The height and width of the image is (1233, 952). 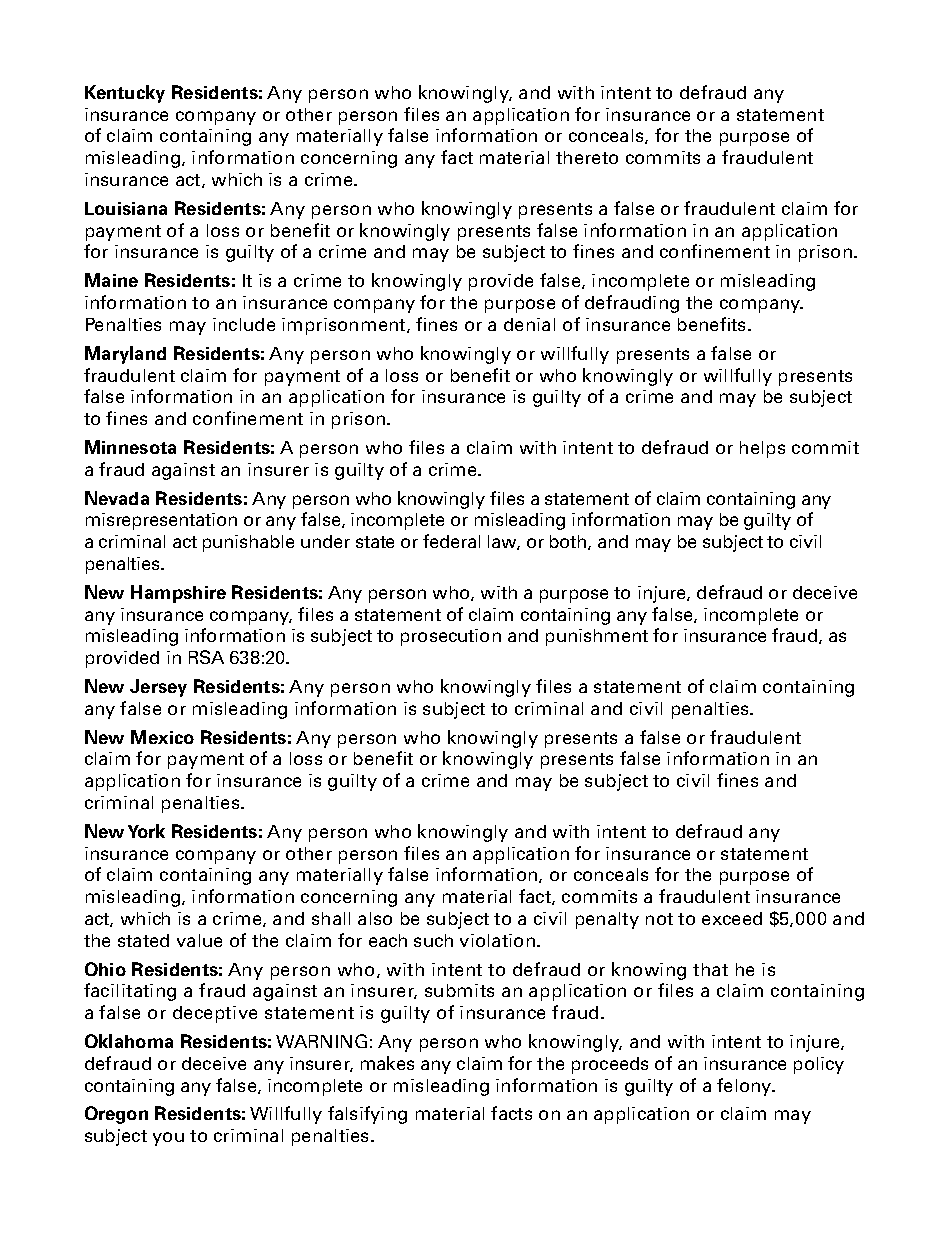 What do you see at coordinates (597, 637) in the image?
I see `punishment` at bounding box center [597, 637].
